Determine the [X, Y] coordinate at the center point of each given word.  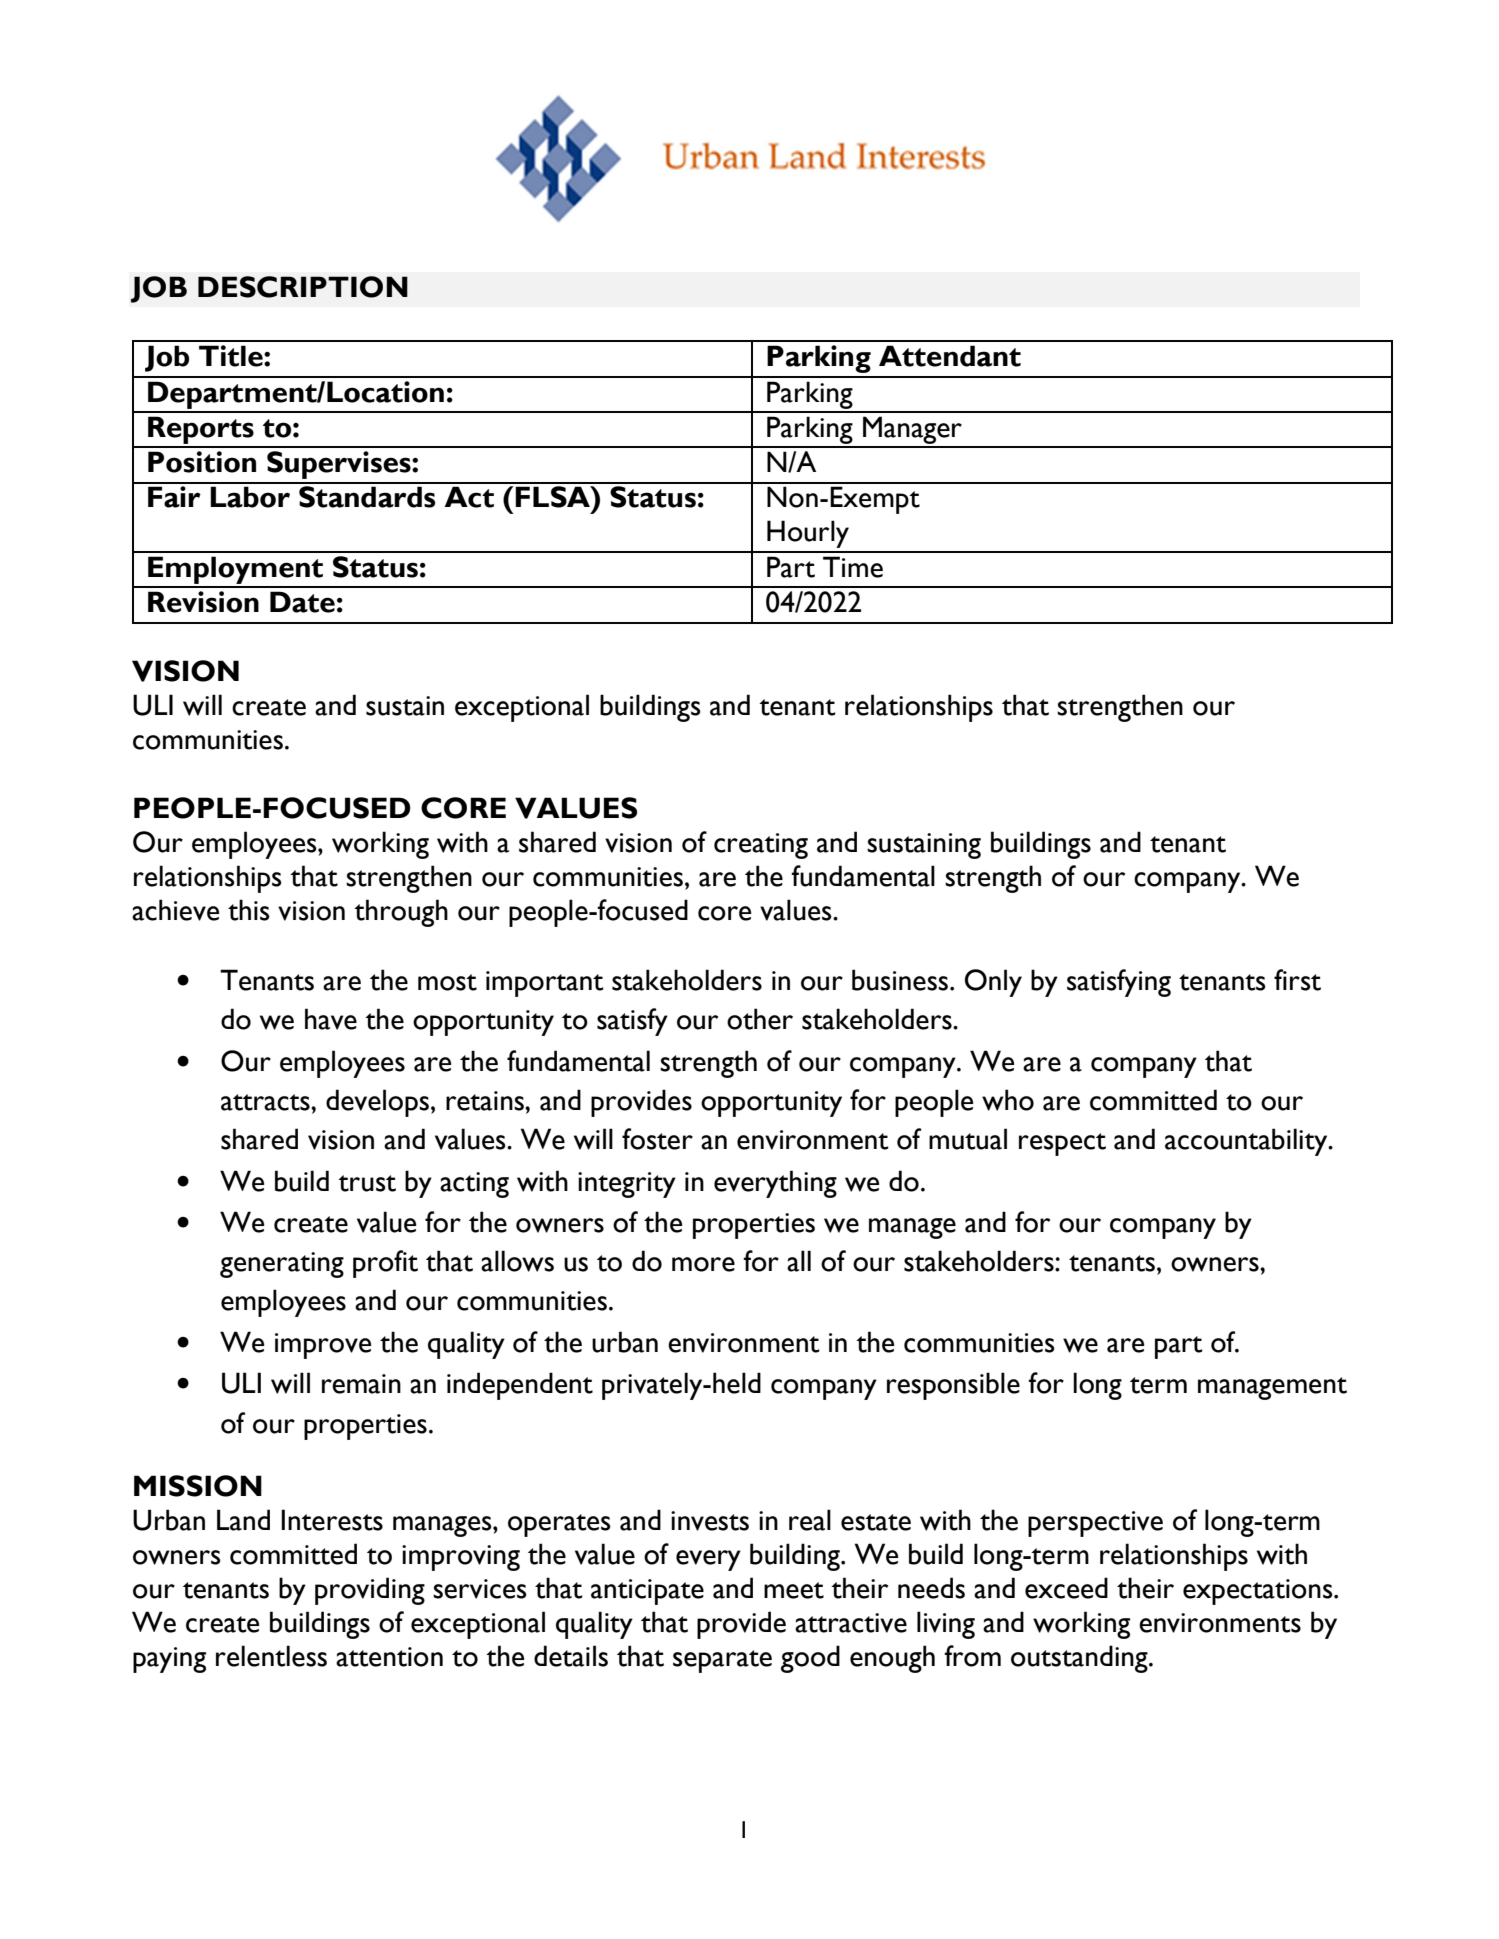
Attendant [950, 356]
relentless [271, 1656]
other [760, 1019]
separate [722, 1661]
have [331, 1019]
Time [853, 567]
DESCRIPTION [303, 287]
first [1297, 980]
